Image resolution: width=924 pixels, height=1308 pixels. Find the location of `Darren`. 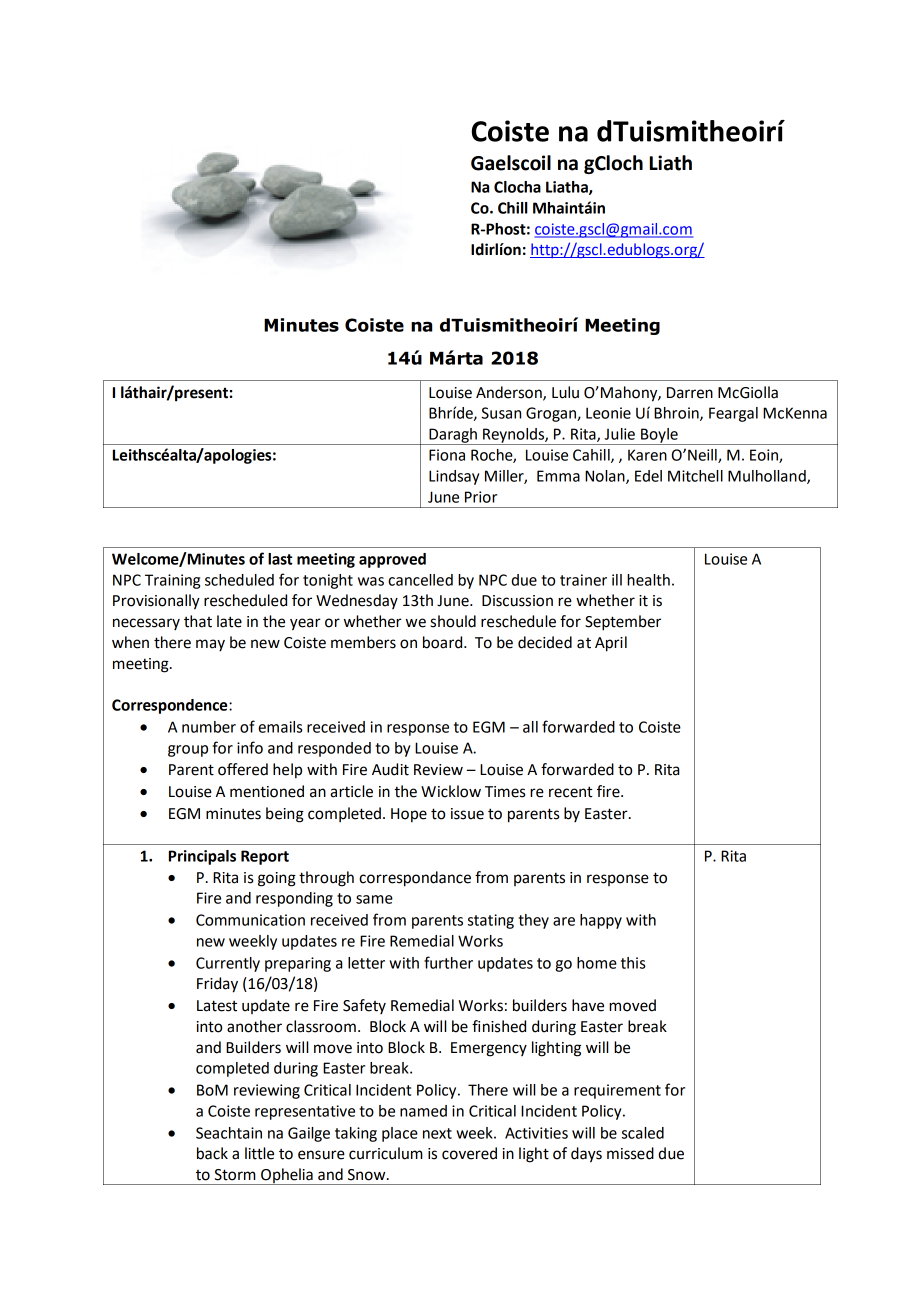

Darren is located at coordinates (690, 393).
